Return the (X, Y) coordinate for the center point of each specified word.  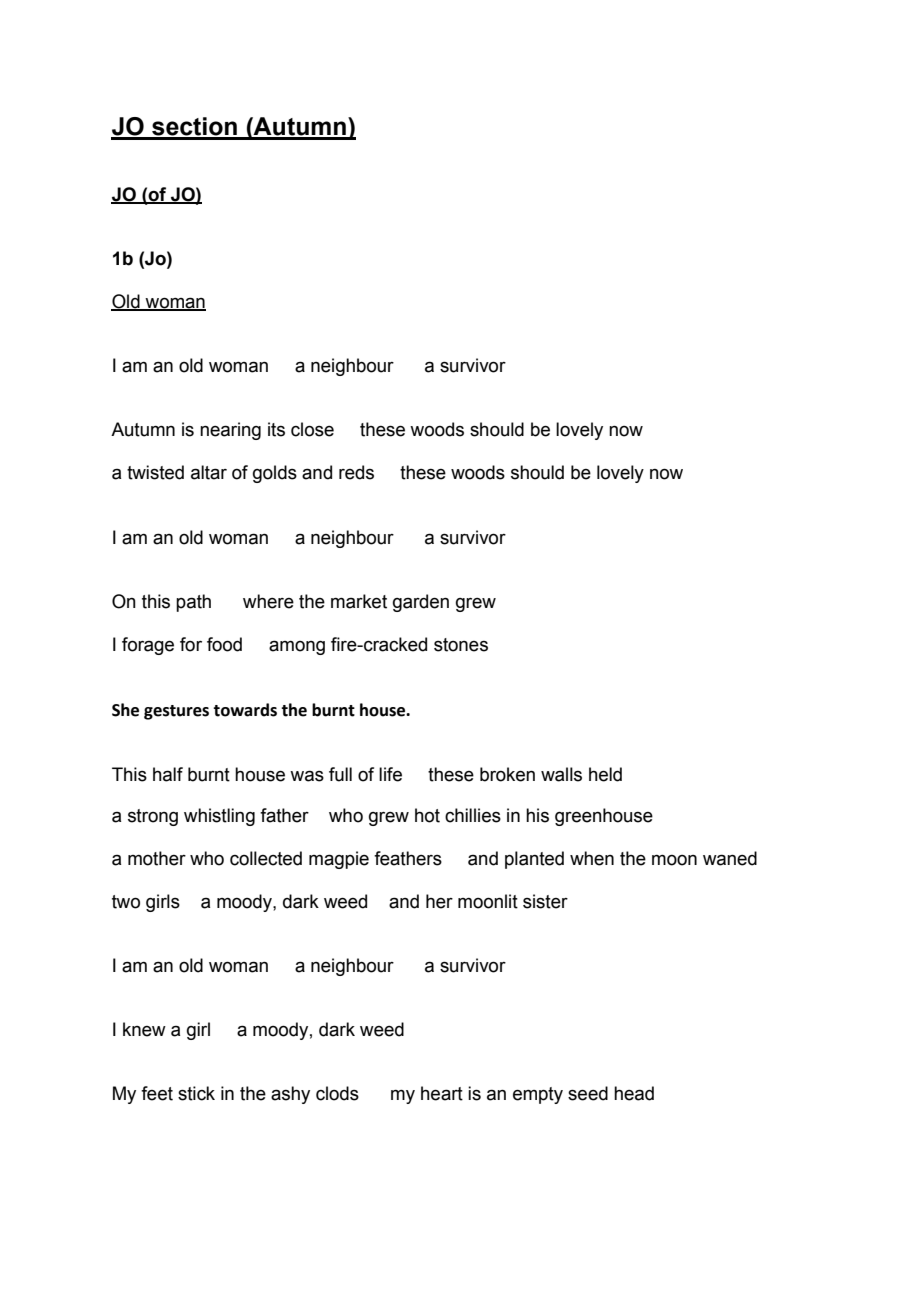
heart (442, 1093)
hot (427, 815)
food (224, 644)
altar (209, 472)
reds (356, 472)
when (592, 858)
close (312, 429)
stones (461, 645)
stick (196, 1093)
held (605, 774)
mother (157, 858)
